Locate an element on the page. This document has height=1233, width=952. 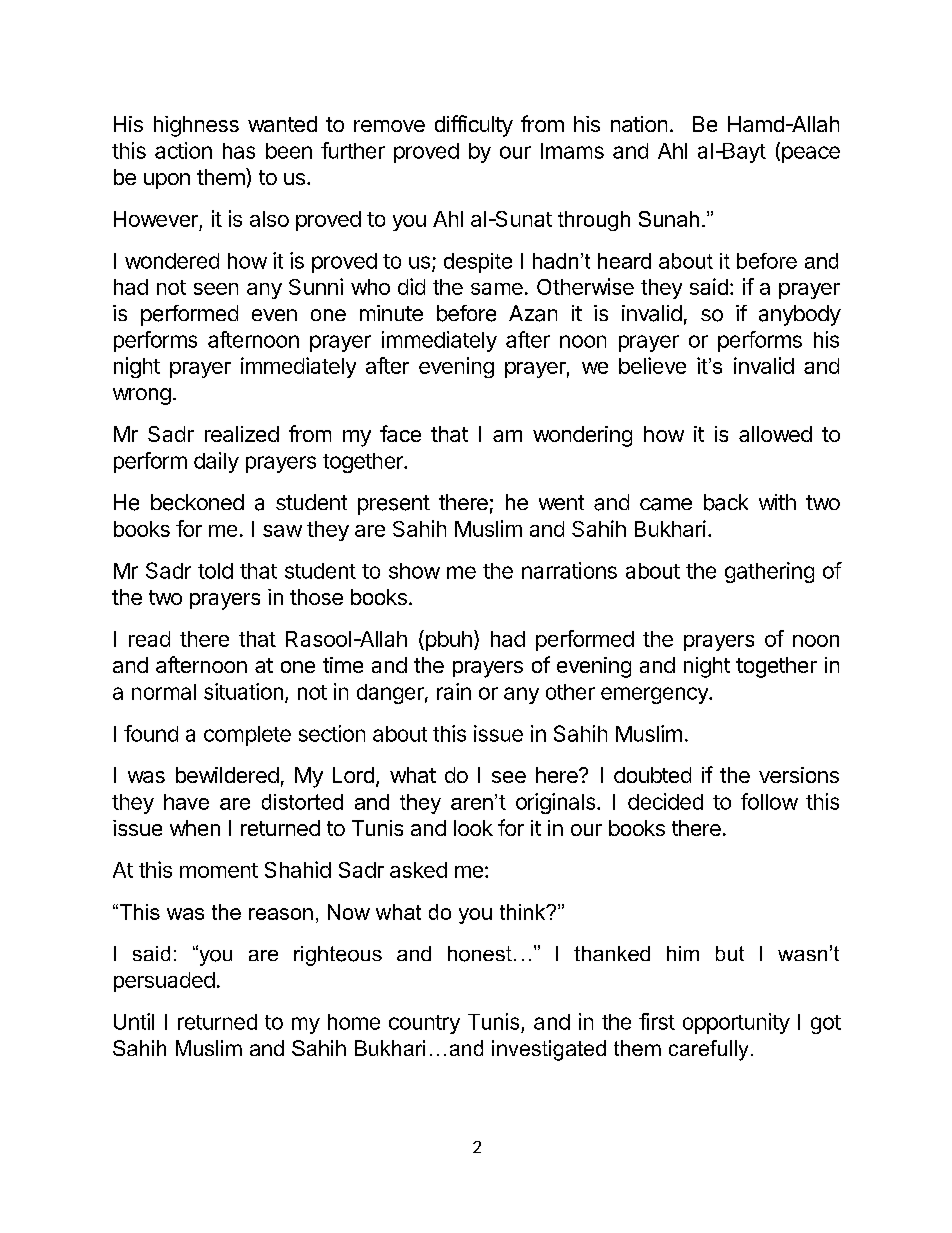
realized is located at coordinates (242, 434).
